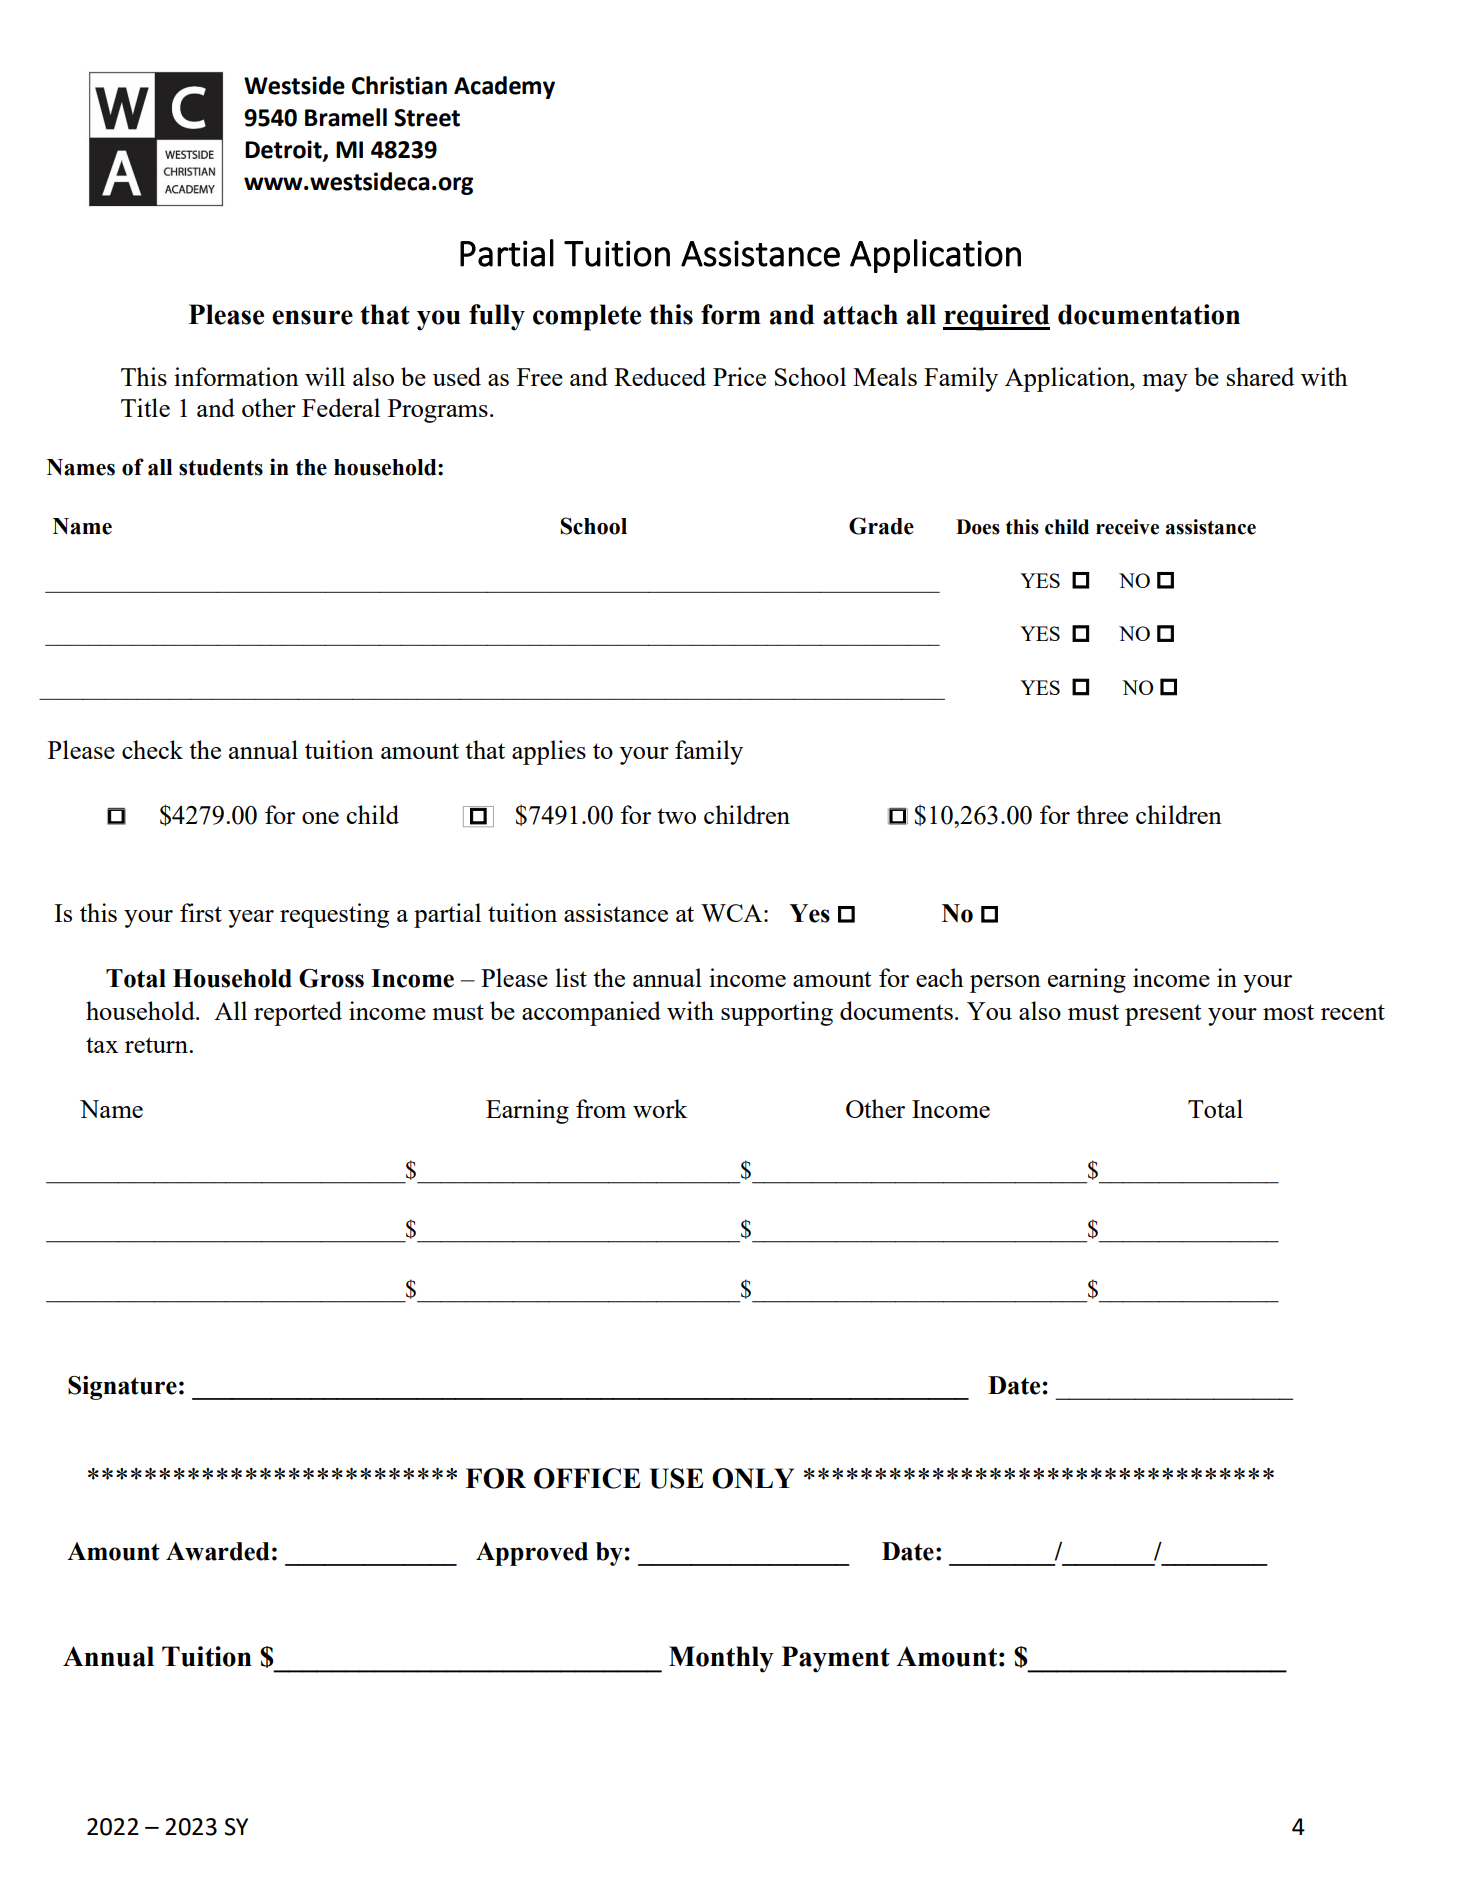 The image size is (1464, 1894). What do you see at coordinates (721, 1659) in the image?
I see `Monthly` at bounding box center [721, 1659].
